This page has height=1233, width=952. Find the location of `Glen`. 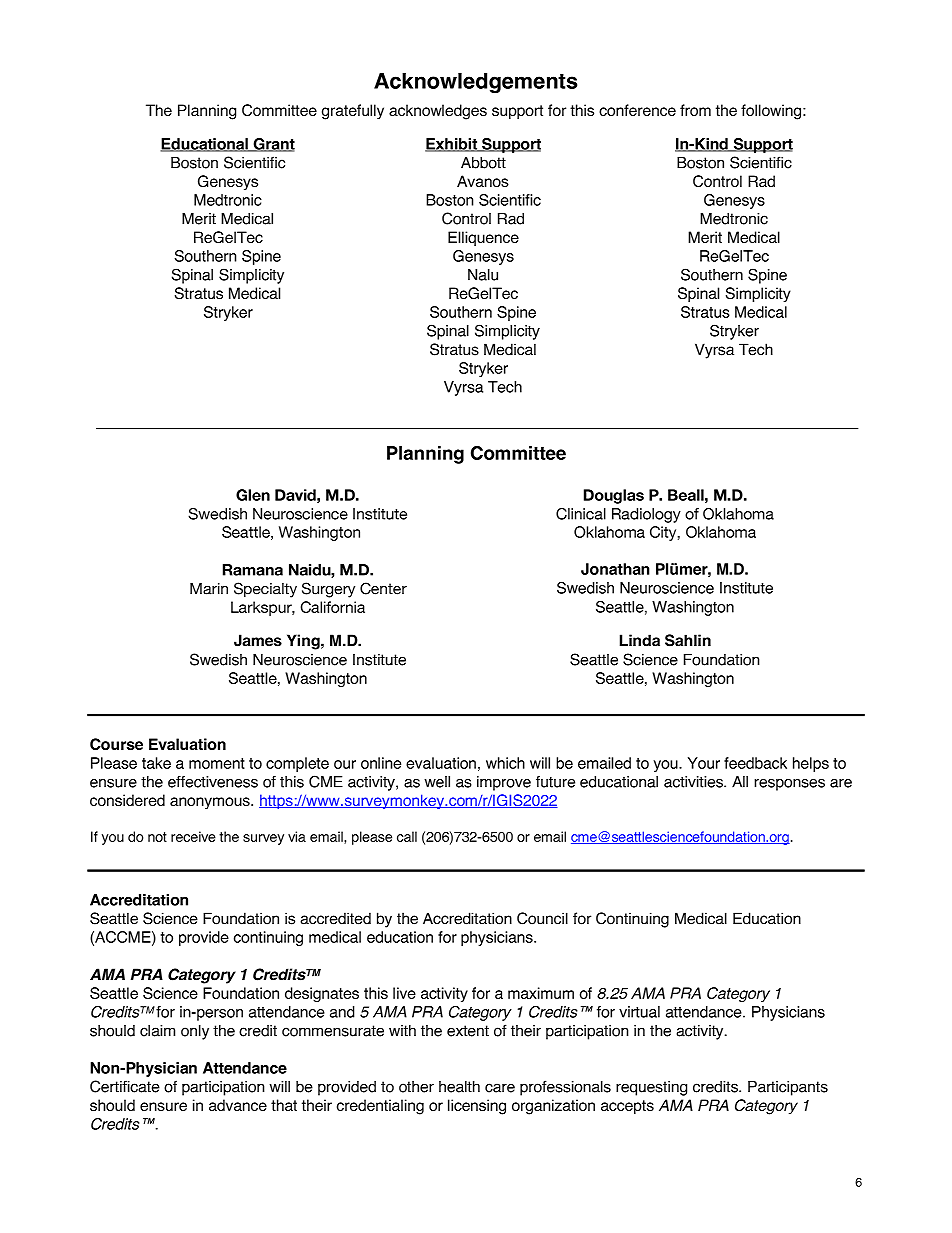

Glen is located at coordinates (253, 495).
